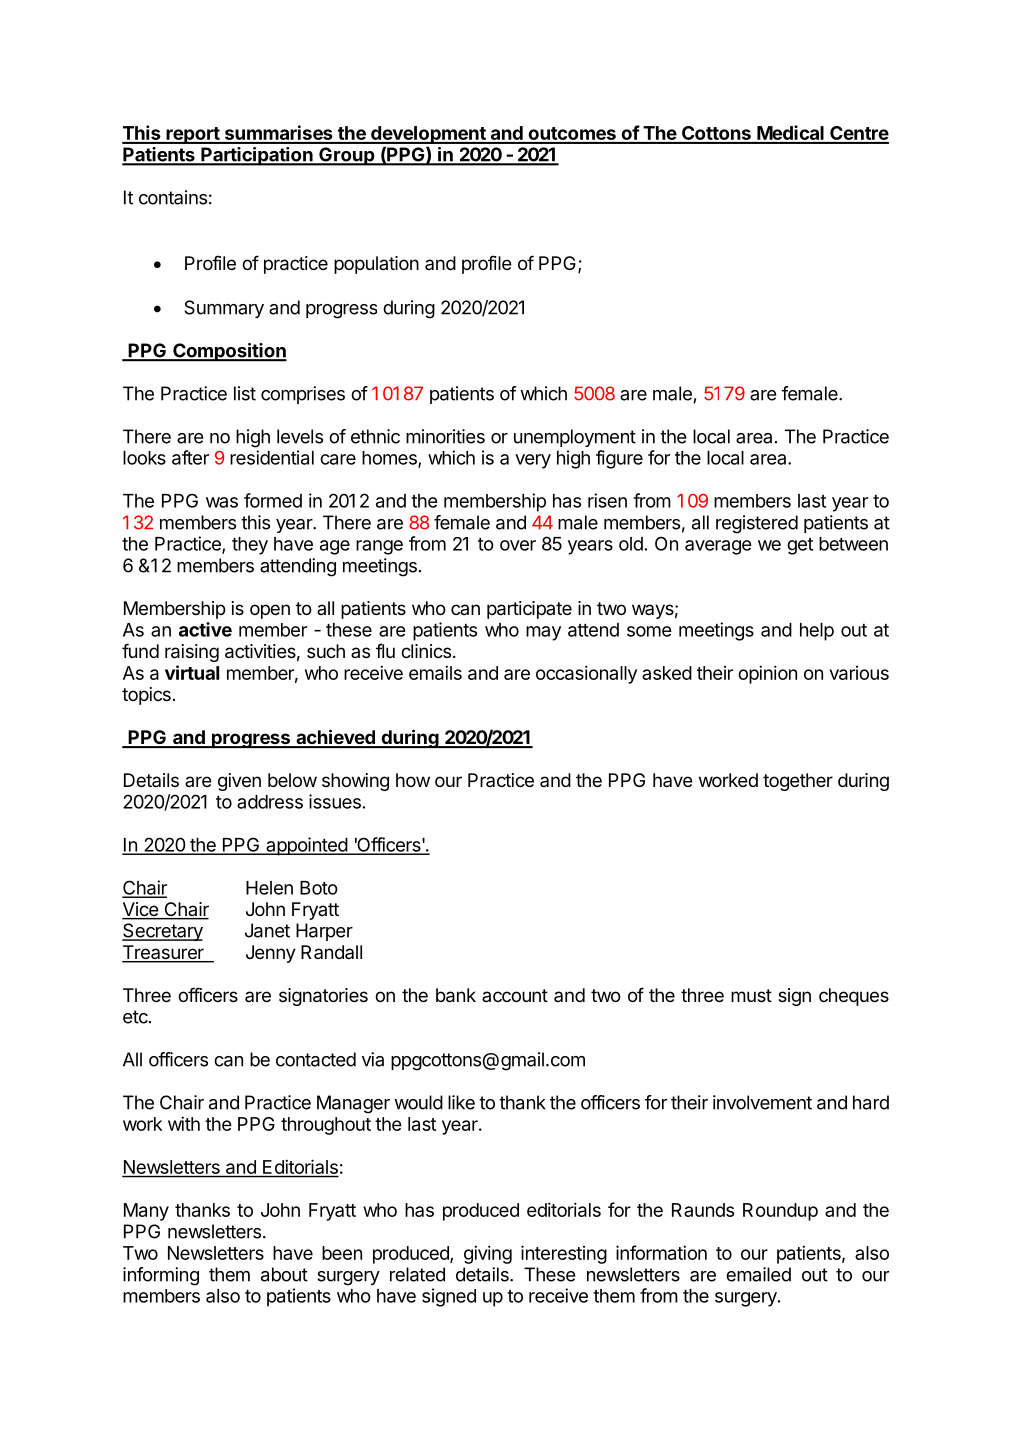 The width and height of the page is (1011, 1430). Describe the element at coordinates (488, 1254) in the page. I see `giving` at that location.
